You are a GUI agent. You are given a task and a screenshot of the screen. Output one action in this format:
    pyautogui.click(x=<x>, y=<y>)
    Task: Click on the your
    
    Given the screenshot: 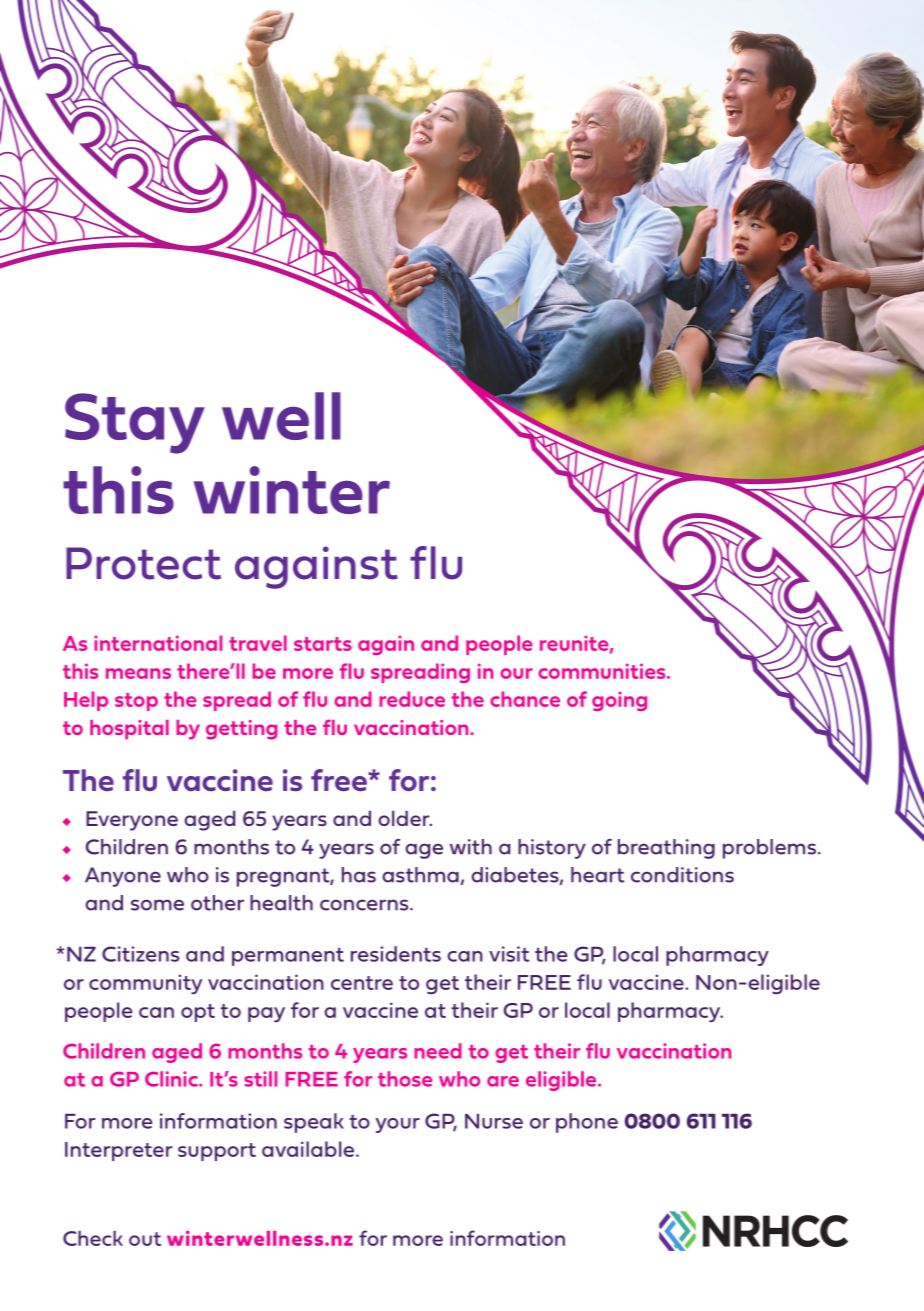 What is the action you would take?
    pyautogui.click(x=398, y=1125)
